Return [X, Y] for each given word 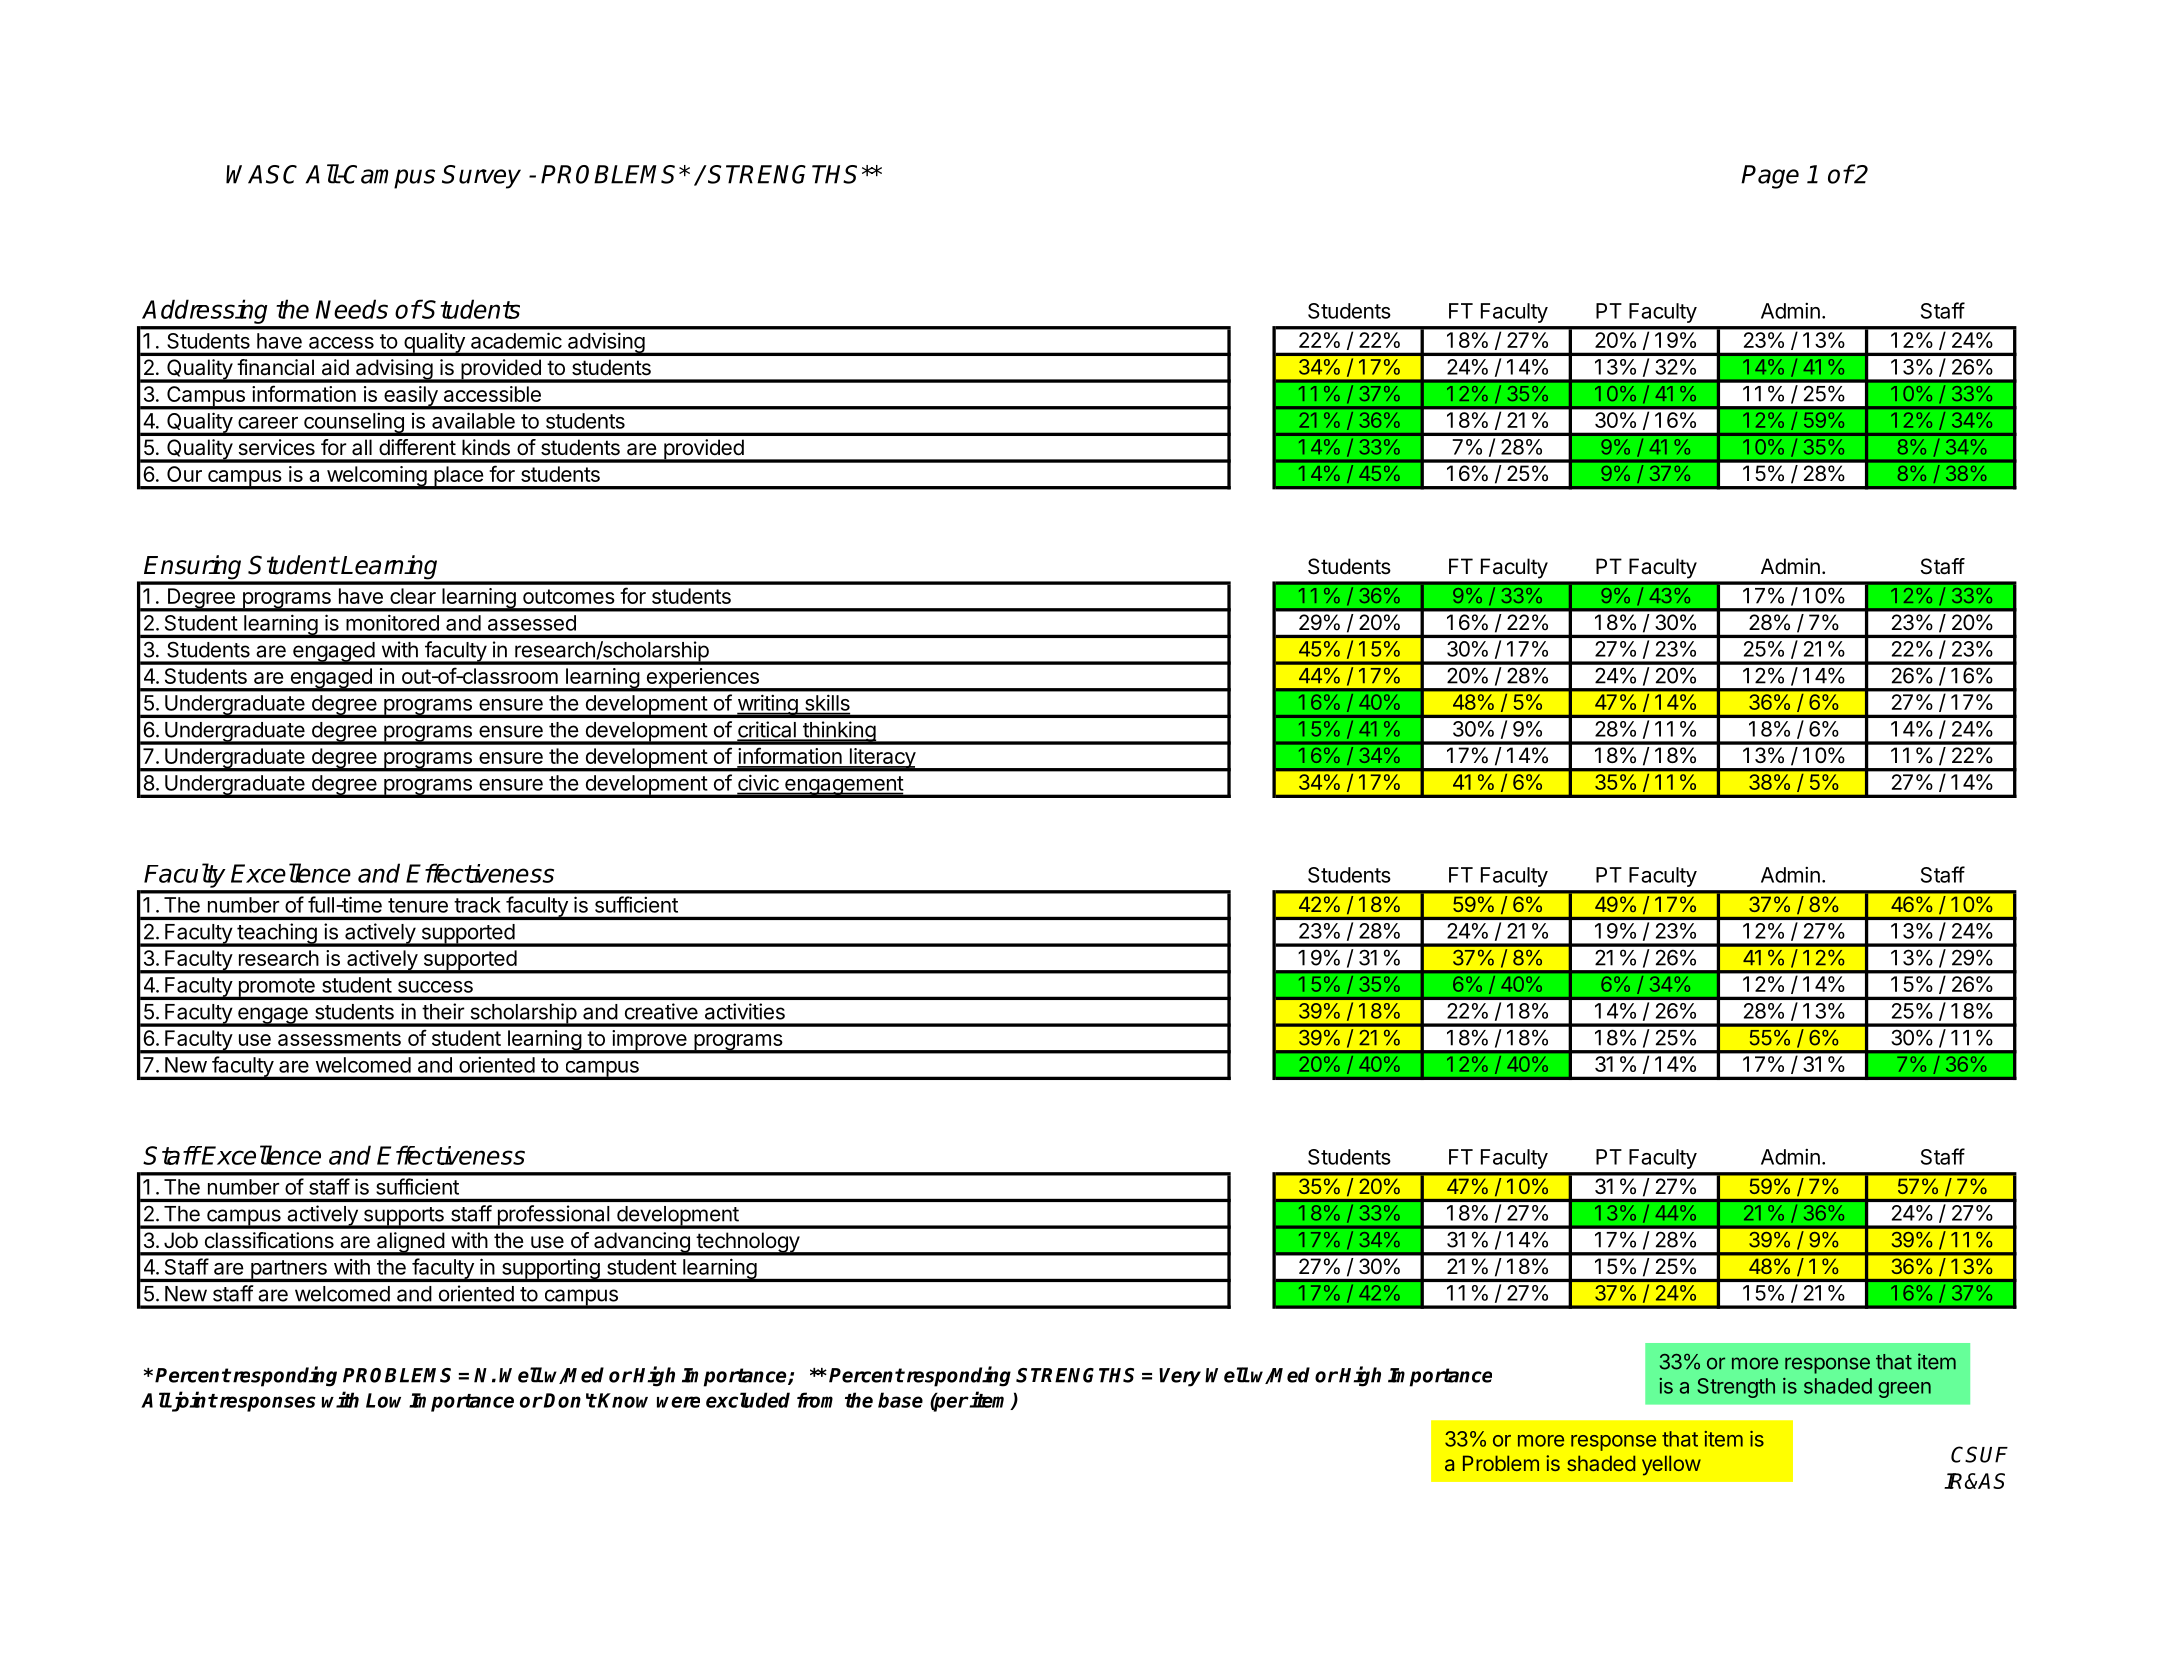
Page [1770, 177]
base [900, 1400]
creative [661, 1011]
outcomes [569, 596]
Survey [481, 177]
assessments [339, 1038]
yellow [1671, 1465]
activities [745, 1011]
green [1904, 1390]
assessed [532, 623]
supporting [550, 1270]
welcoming [376, 477]
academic [516, 341]
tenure [418, 905]
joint [193, 1401]
